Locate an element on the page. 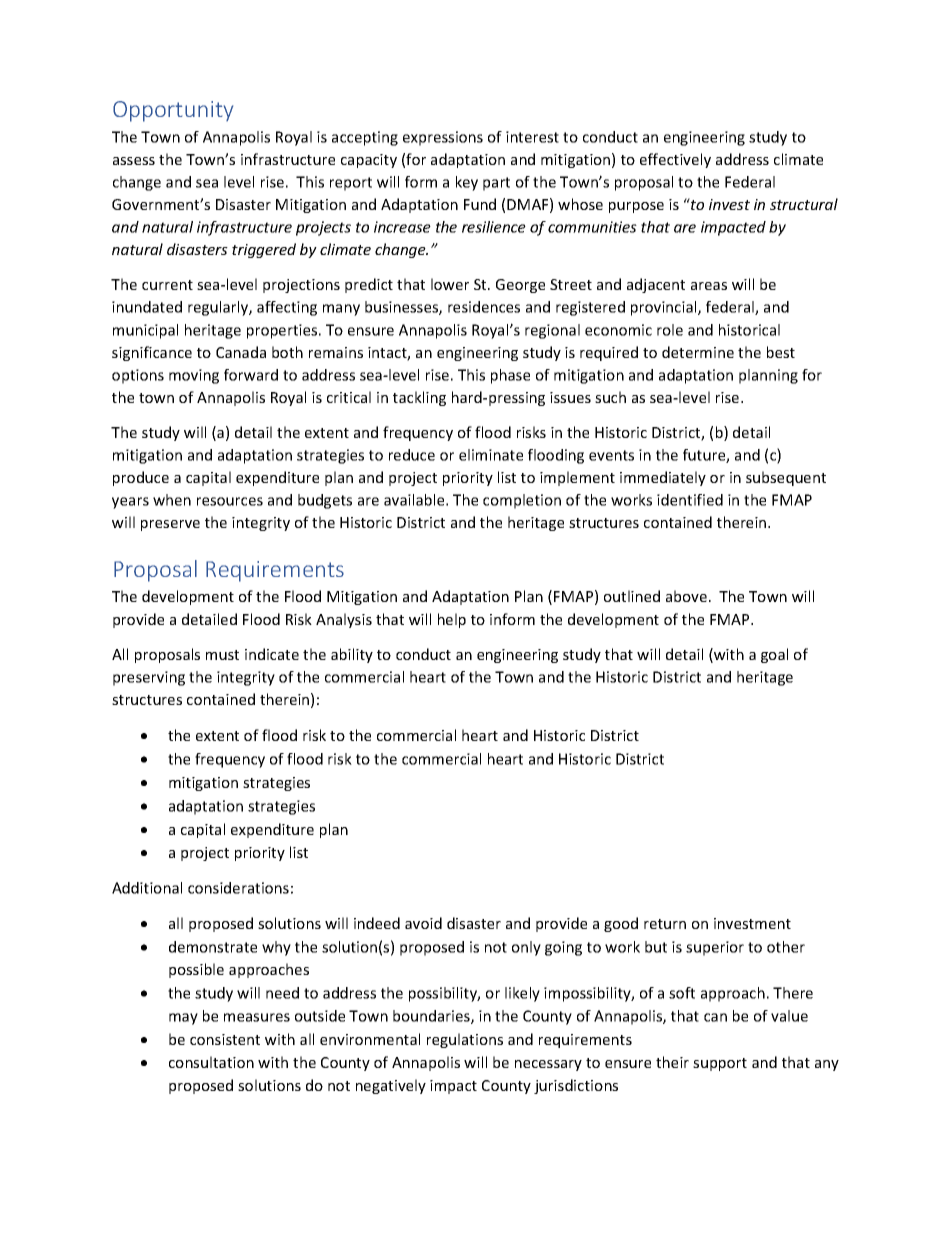 This page has width=952, height=1233. considerations is located at coordinates (238, 888).
